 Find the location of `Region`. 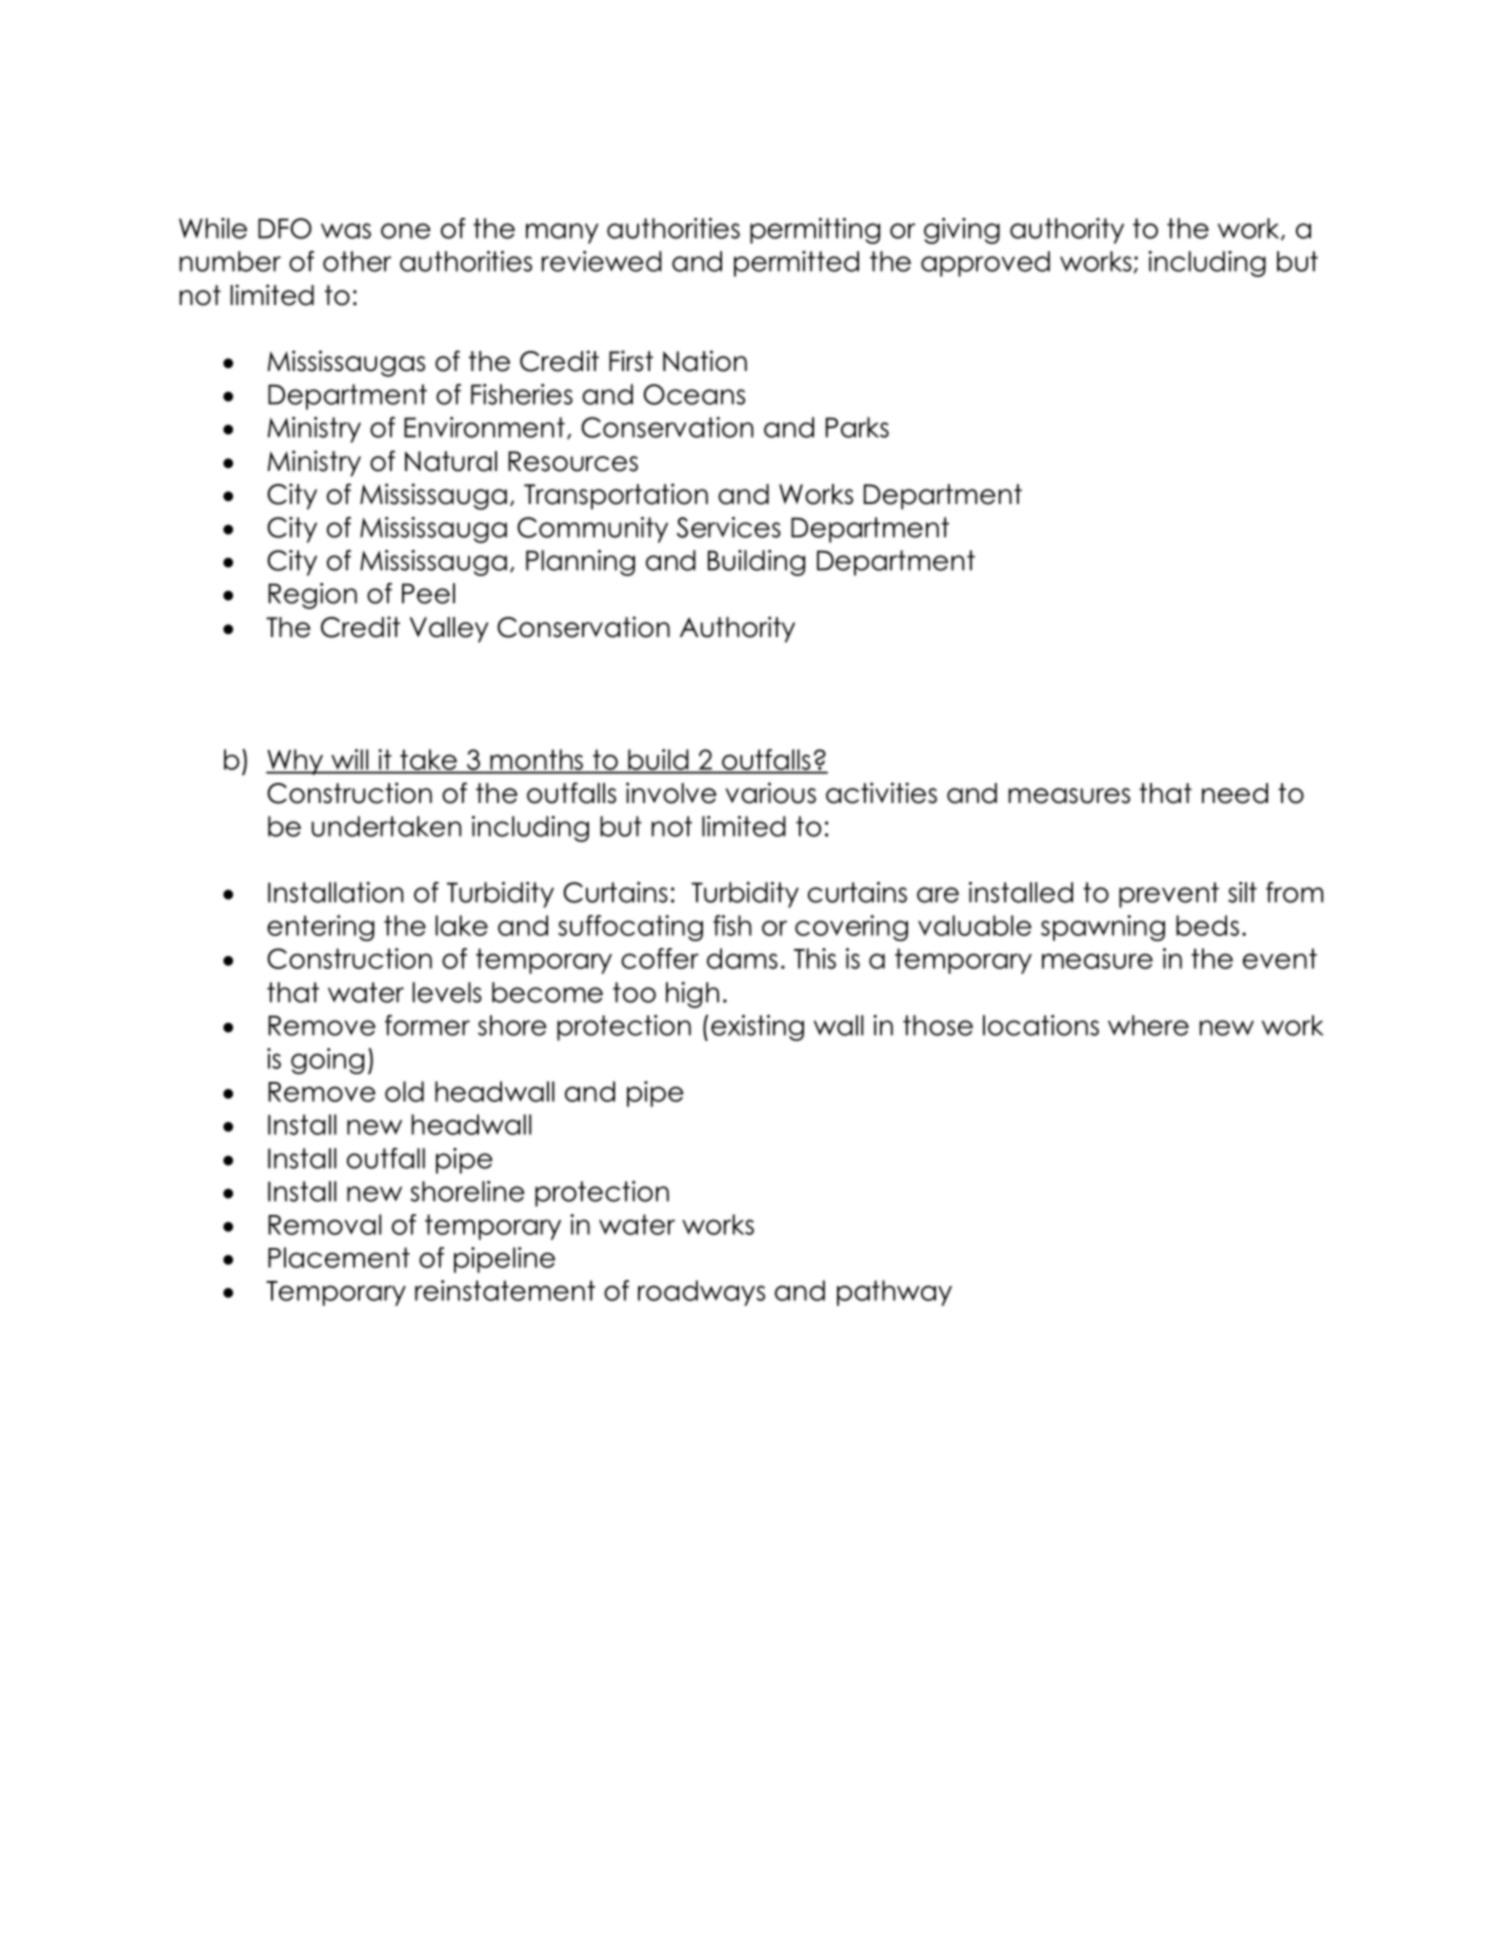

Region is located at coordinates (312, 596).
